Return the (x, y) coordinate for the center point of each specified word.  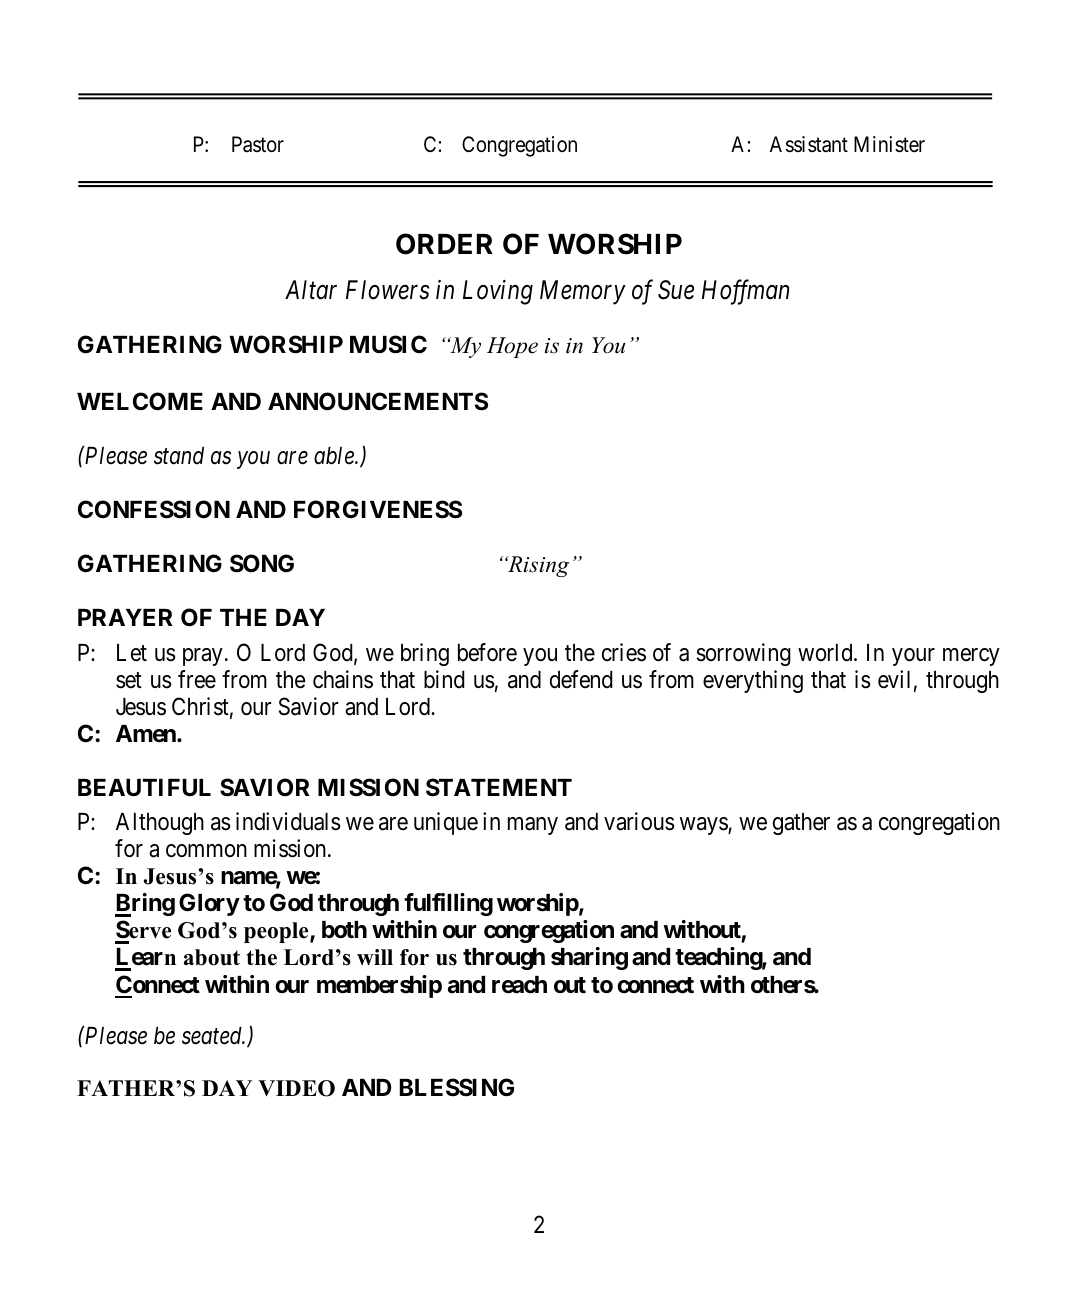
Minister (889, 144)
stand (179, 456)
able (335, 456)
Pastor (258, 144)
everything (753, 681)
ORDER (444, 244)
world (826, 653)
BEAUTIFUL (144, 788)
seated (213, 1036)
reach (519, 985)
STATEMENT (499, 787)
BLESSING (456, 1087)
